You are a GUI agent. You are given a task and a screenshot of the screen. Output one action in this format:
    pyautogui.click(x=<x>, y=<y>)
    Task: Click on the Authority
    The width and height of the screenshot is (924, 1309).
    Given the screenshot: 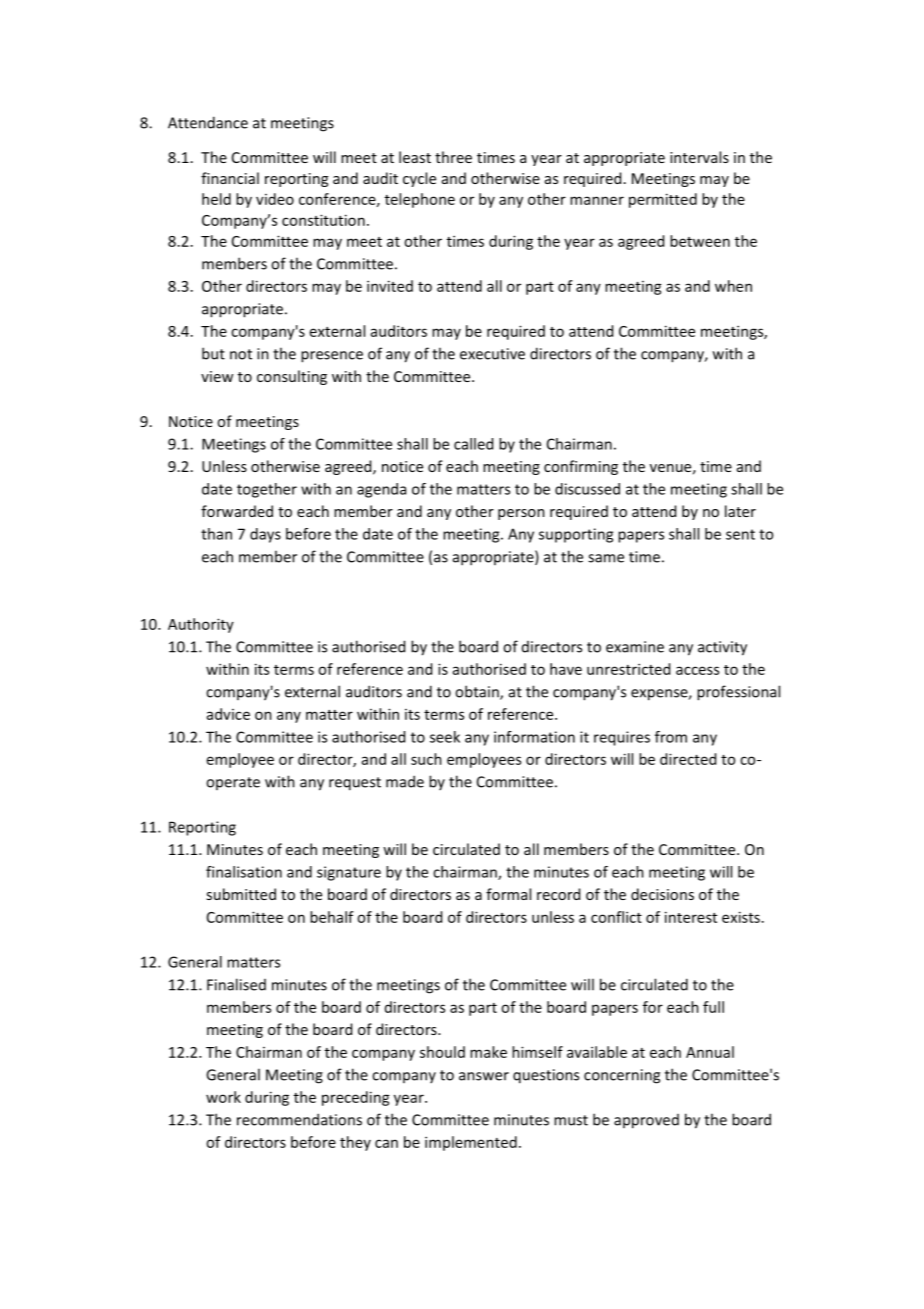 What is the action you would take?
    pyautogui.click(x=201, y=625)
